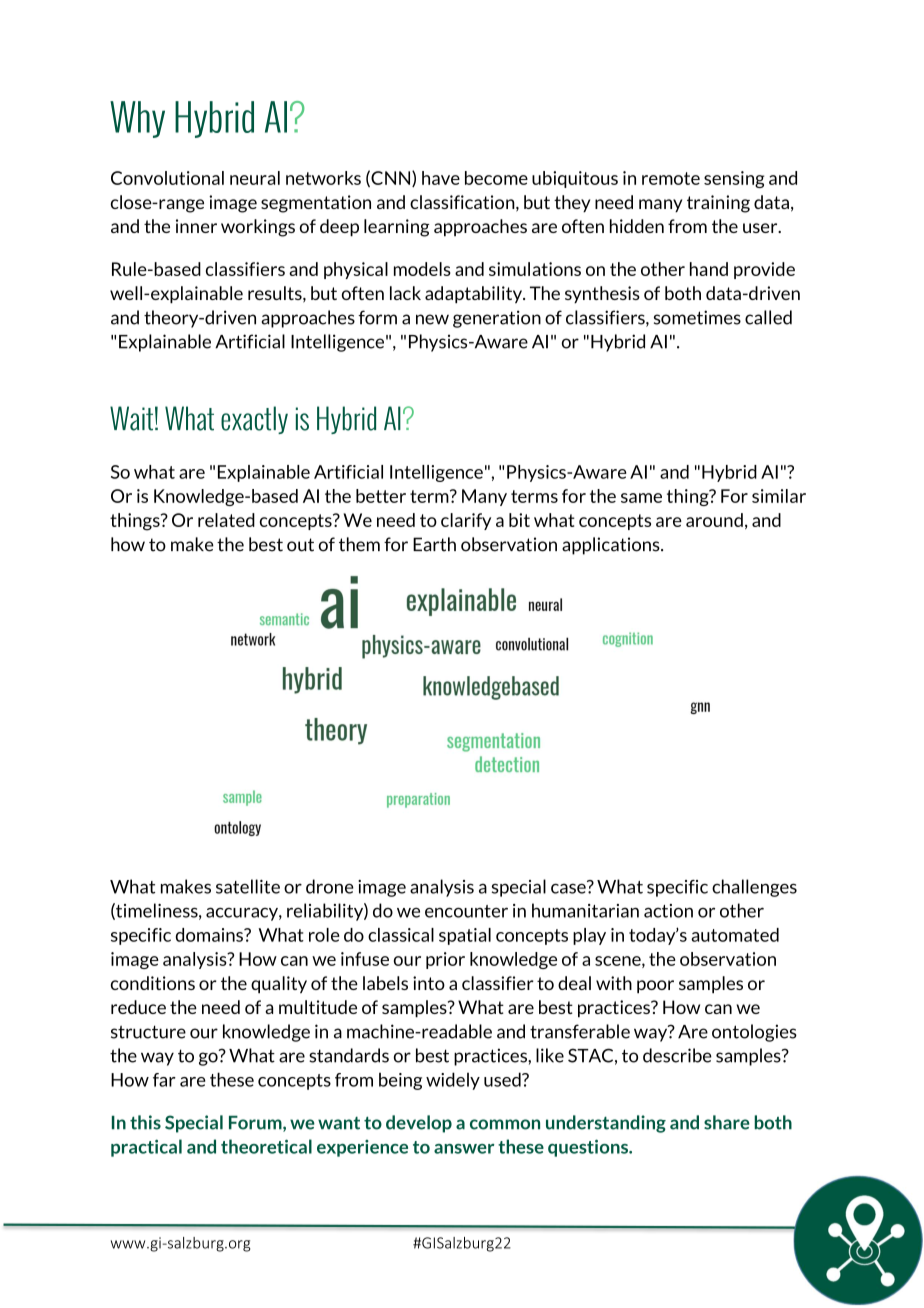 Image resolution: width=924 pixels, height=1308 pixels. I want to click on theoretical, so click(266, 1146).
